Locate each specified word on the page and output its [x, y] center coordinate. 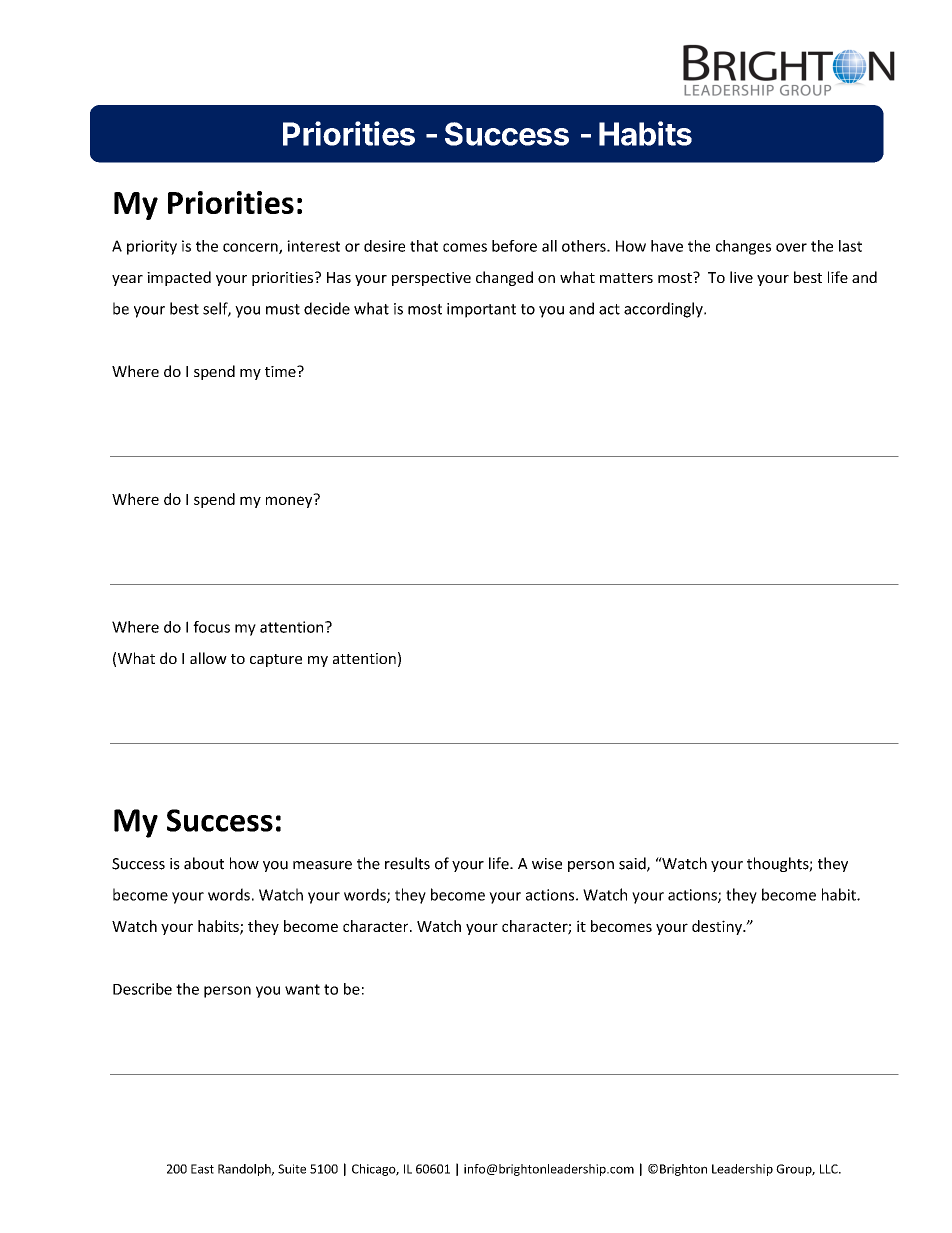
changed [504, 278]
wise [547, 864]
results [407, 863]
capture [276, 660]
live [741, 277]
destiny [718, 927]
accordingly [664, 310]
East [202, 1169]
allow [208, 658]
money [290, 501]
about [204, 863]
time [281, 371]
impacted [179, 278]
